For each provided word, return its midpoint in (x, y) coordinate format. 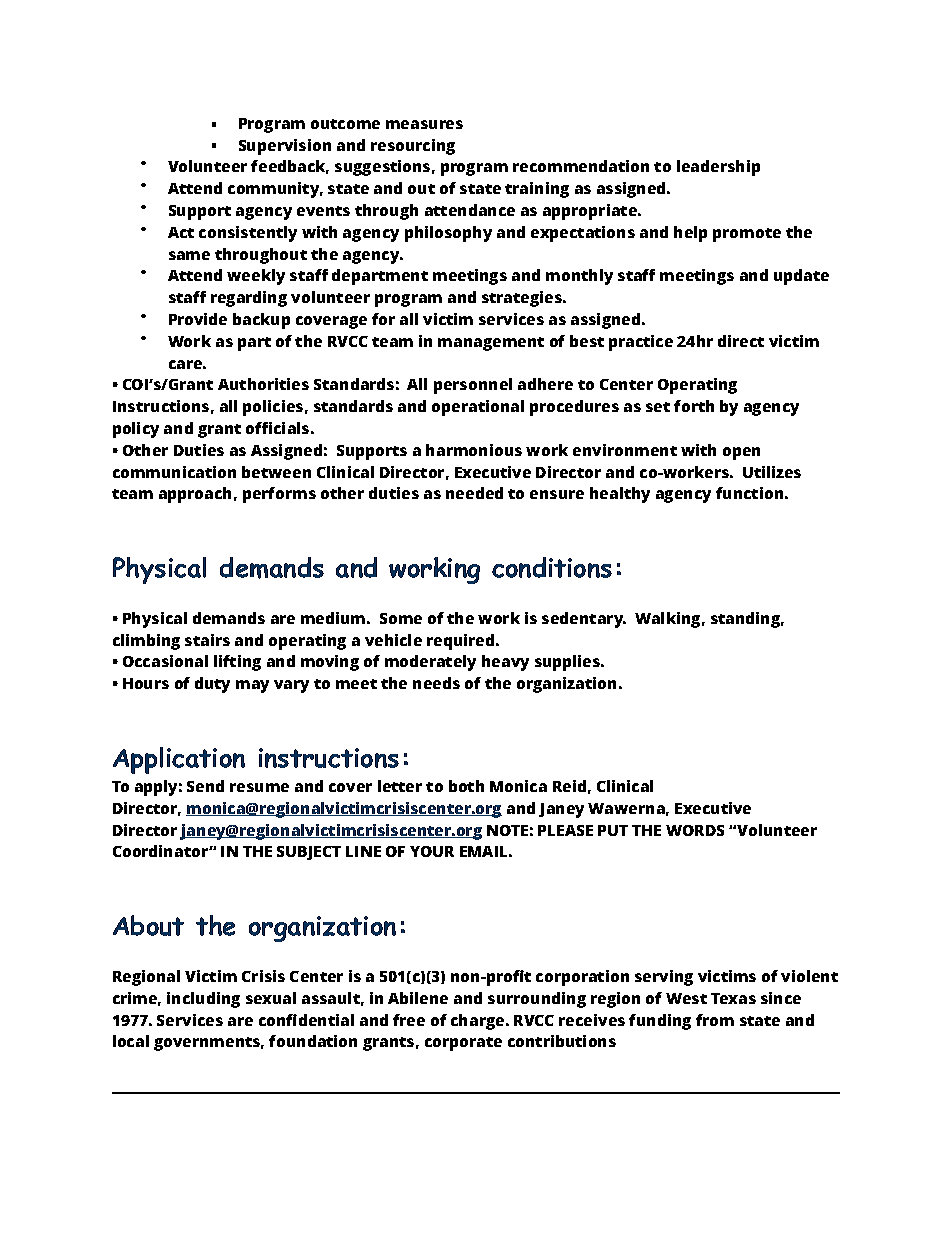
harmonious (474, 450)
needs (436, 683)
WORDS (695, 830)
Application (179, 760)
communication (174, 472)
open (741, 453)
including (203, 1000)
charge (479, 1022)
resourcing (413, 147)
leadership (718, 168)
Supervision (285, 147)
